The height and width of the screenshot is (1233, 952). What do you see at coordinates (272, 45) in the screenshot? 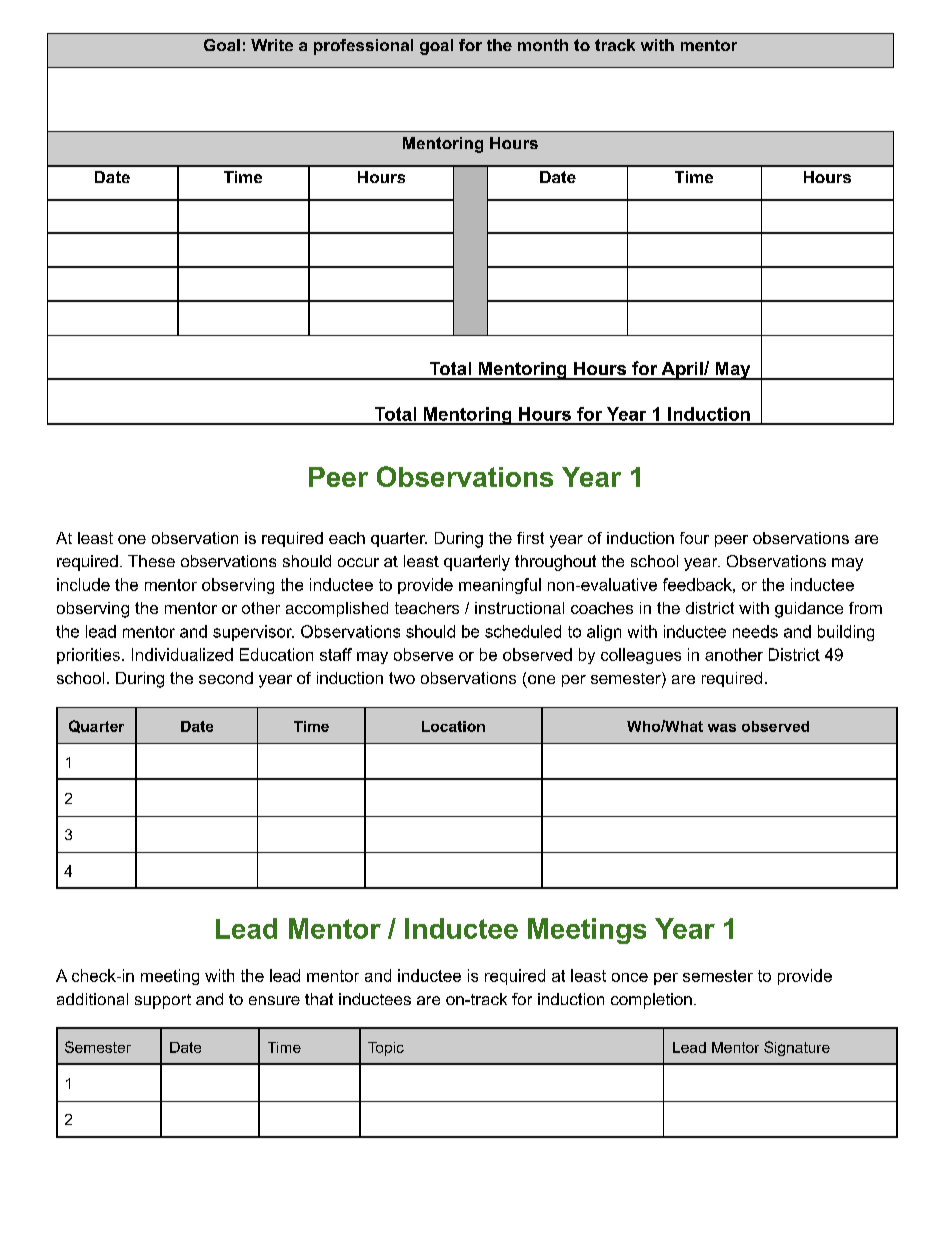
I see `Write` at bounding box center [272, 45].
